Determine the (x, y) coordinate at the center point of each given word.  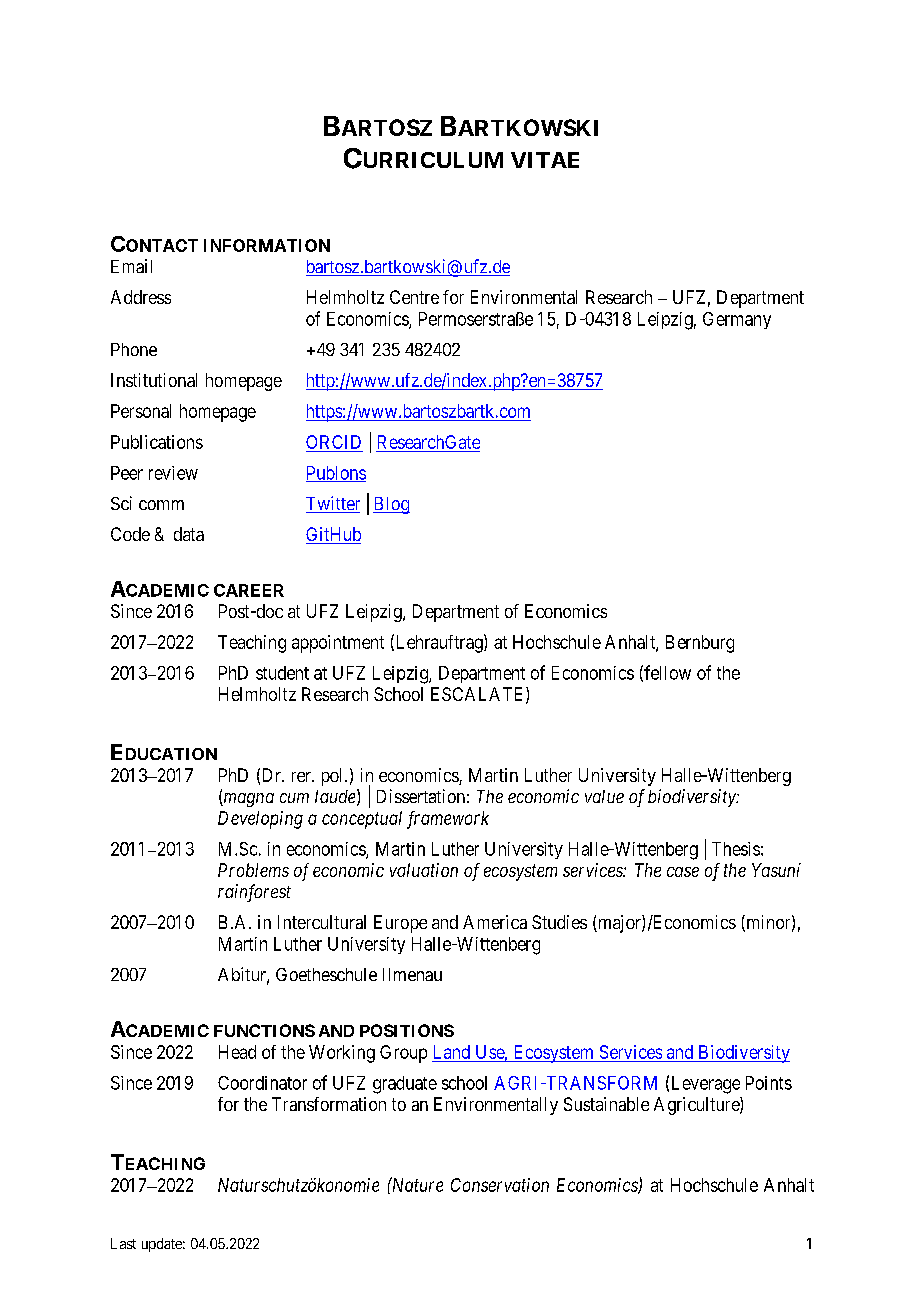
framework (448, 820)
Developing (260, 820)
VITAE (545, 160)
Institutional (154, 380)
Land (452, 1052)
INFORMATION (267, 245)
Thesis (736, 849)
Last (123, 1243)
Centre (414, 297)
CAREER (249, 590)
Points (769, 1083)
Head (237, 1052)
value (604, 796)
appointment (338, 644)
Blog (391, 505)
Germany (737, 320)
